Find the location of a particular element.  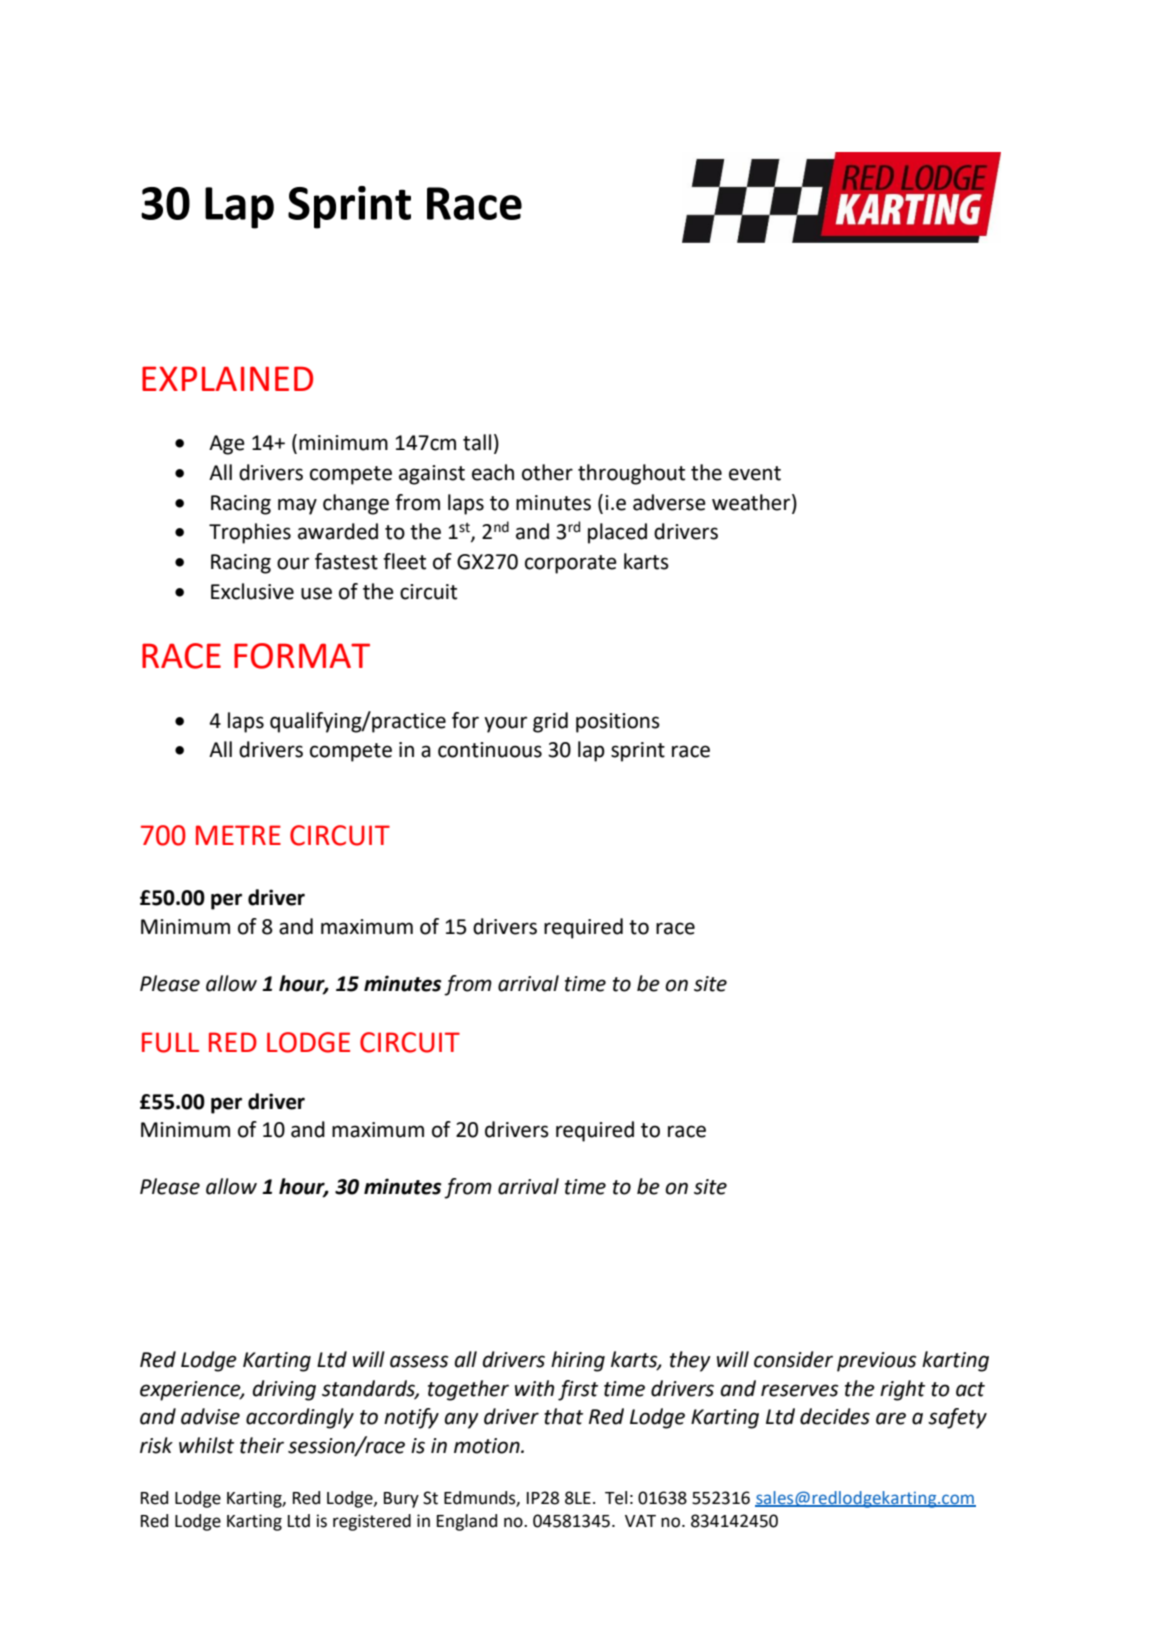

their is located at coordinates (262, 1445).
